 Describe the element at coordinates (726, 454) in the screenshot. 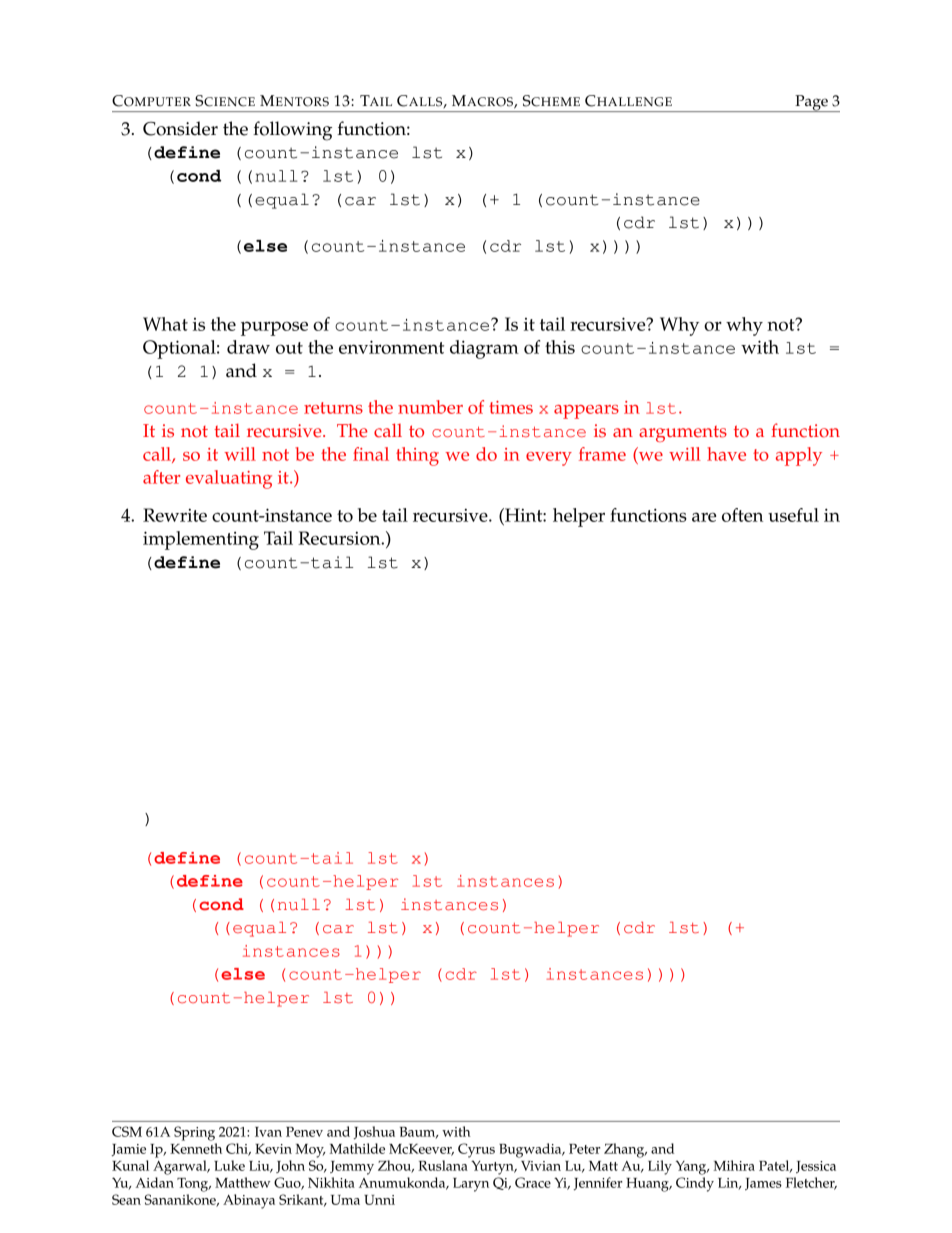

I see `have` at that location.
